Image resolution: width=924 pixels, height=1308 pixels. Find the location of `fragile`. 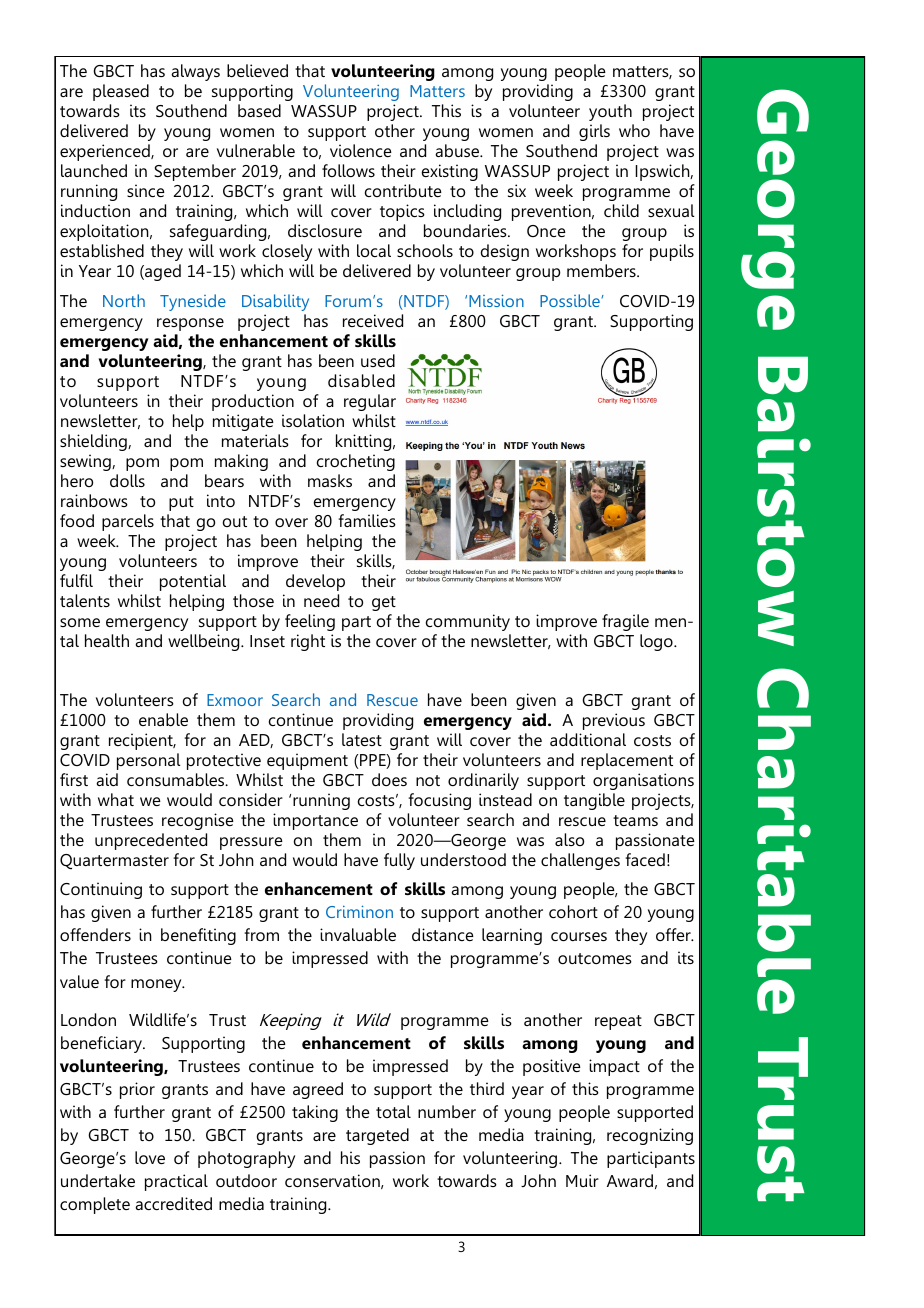

fragile is located at coordinates (625, 622).
